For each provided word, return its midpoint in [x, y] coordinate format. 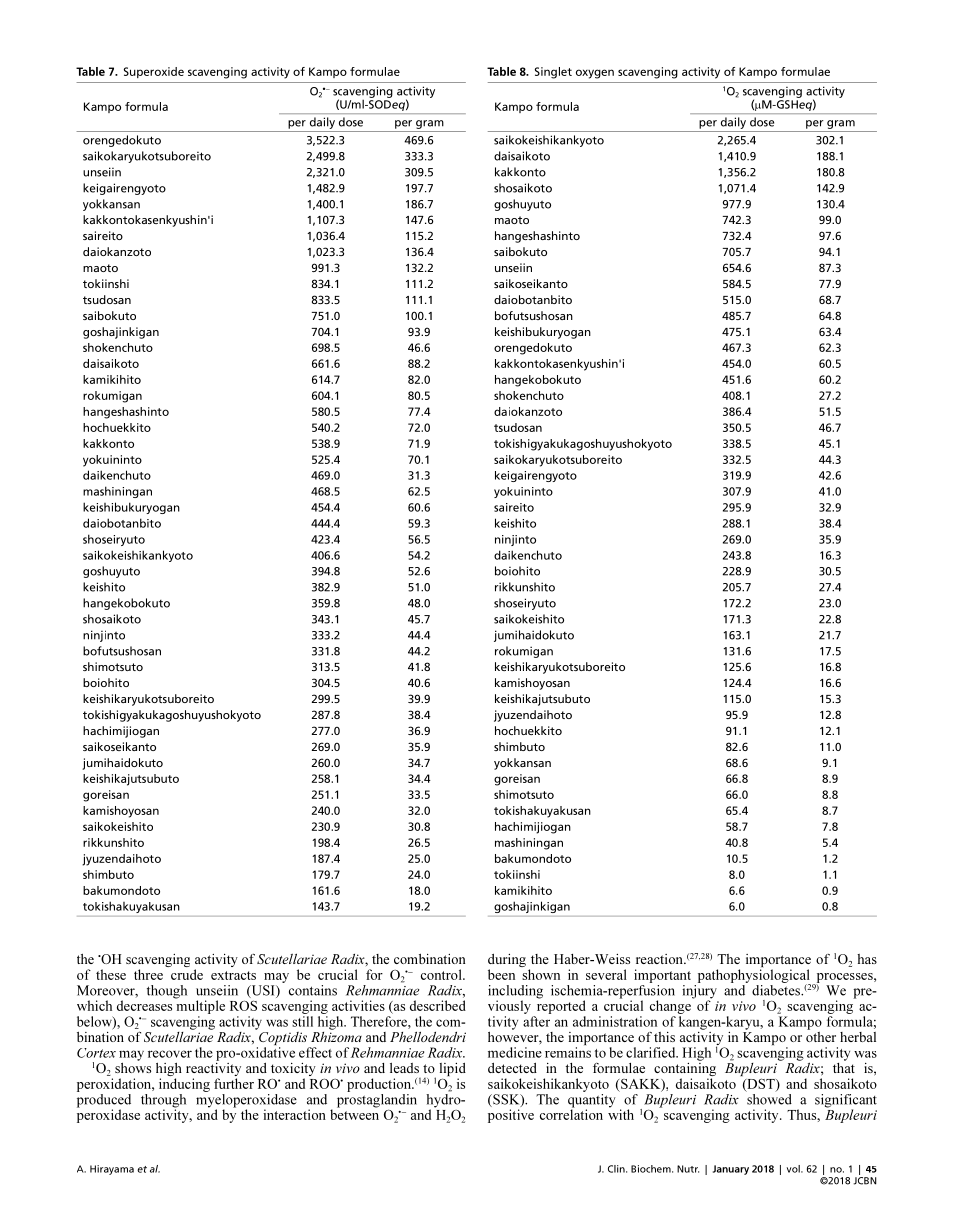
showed [769, 1098]
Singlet [553, 73]
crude [187, 974]
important [662, 976]
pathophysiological [754, 977]
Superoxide [154, 72]
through [163, 1102]
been [501, 974]
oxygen [595, 74]
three [148, 974]
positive [511, 1116]
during [507, 962]
